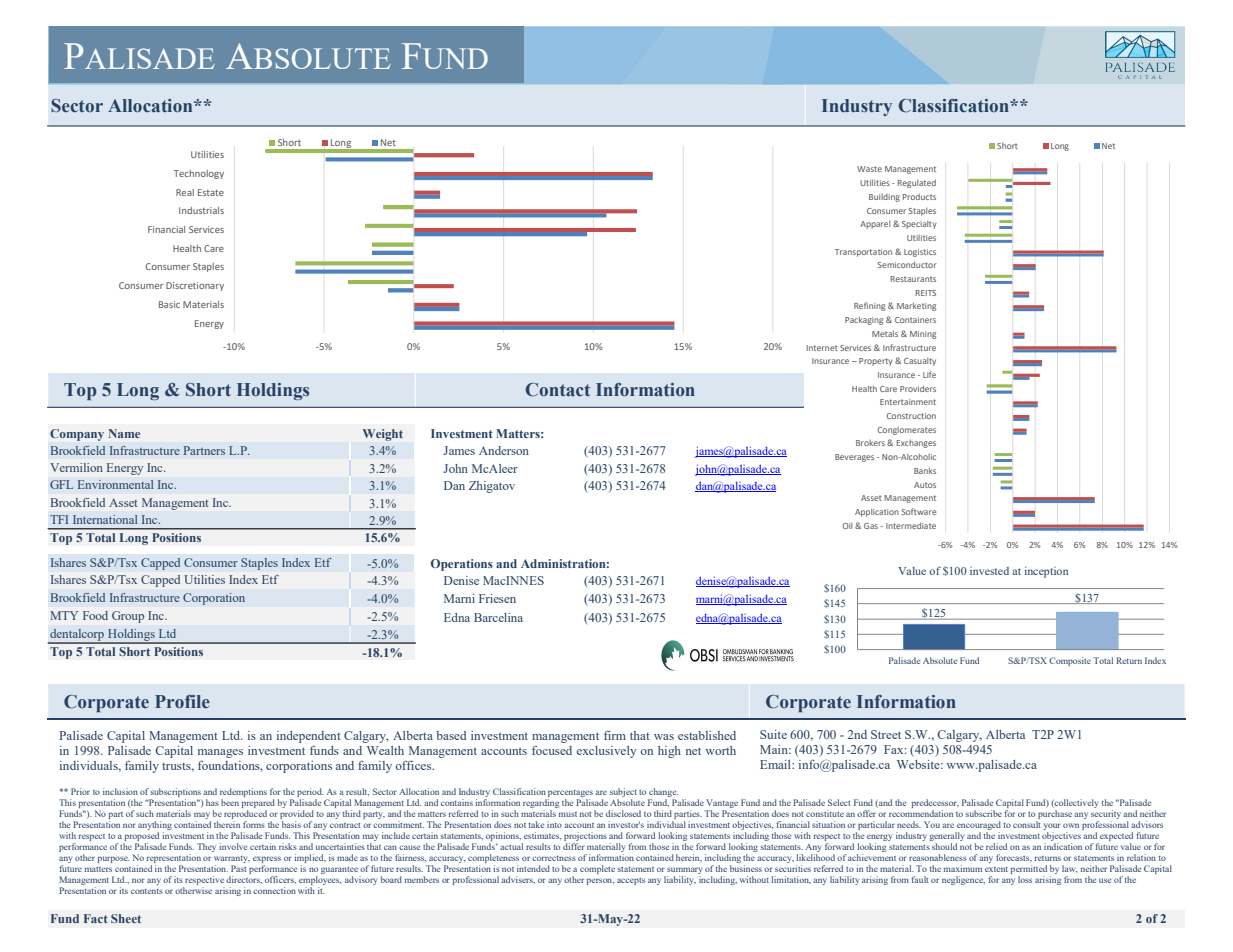  Describe the element at coordinates (182, 702) in the document. I see `Profile` at that location.
